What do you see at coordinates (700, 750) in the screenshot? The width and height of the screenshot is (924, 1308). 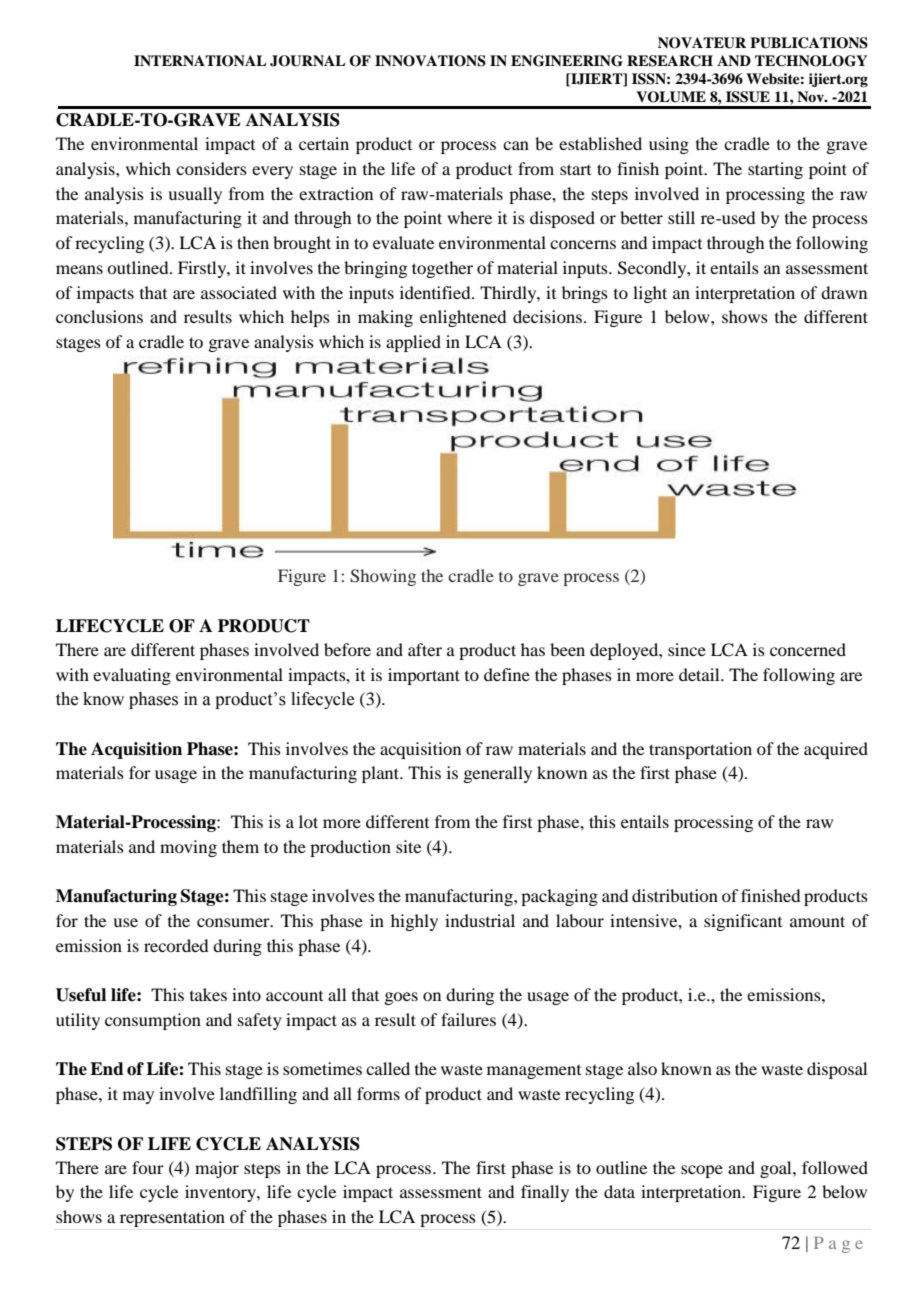 I see `transportation` at bounding box center [700, 750].
